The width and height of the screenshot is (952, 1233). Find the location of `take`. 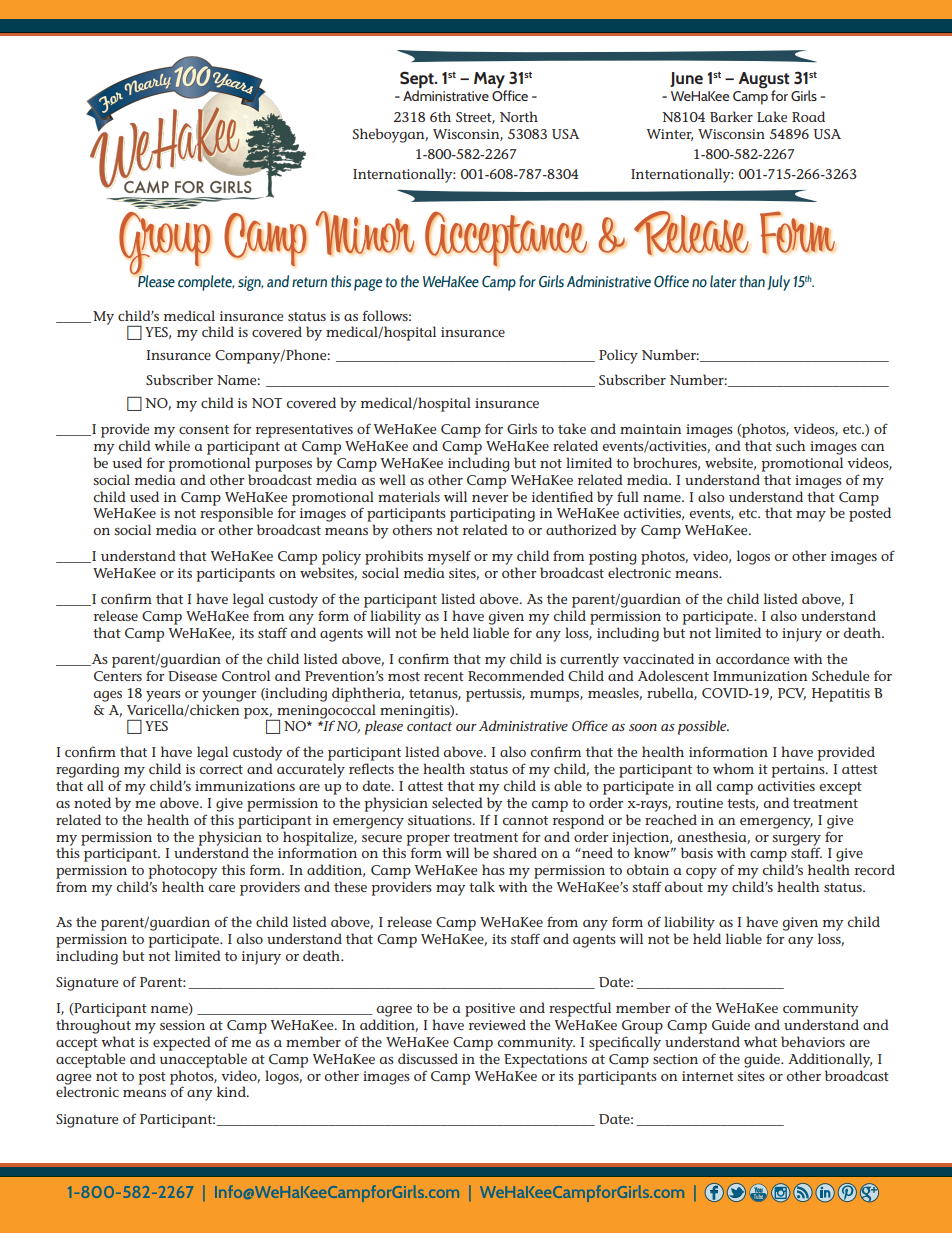

take is located at coordinates (572, 428).
